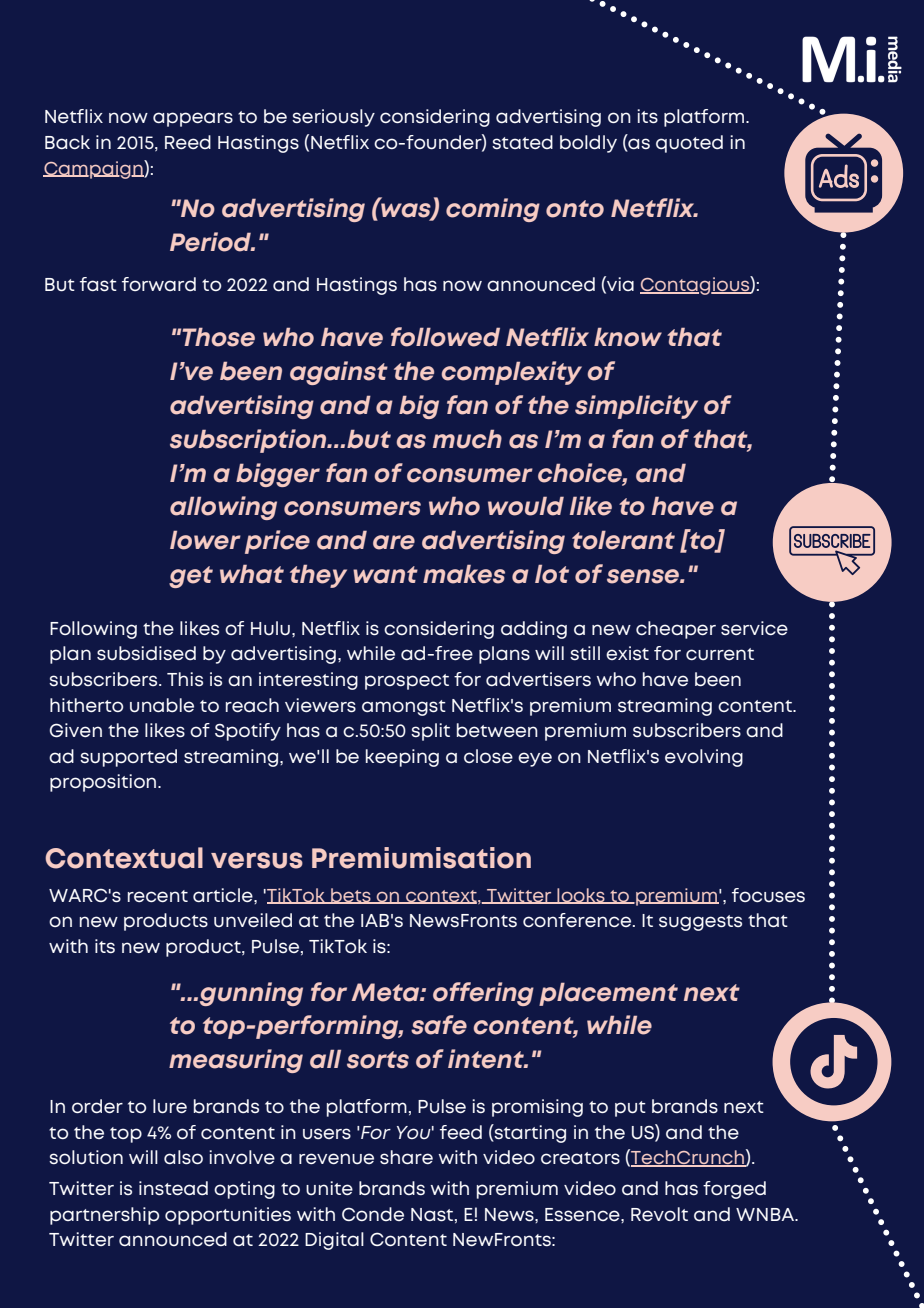  Describe the element at coordinates (689, 144) in the screenshot. I see `quoted` at that location.
